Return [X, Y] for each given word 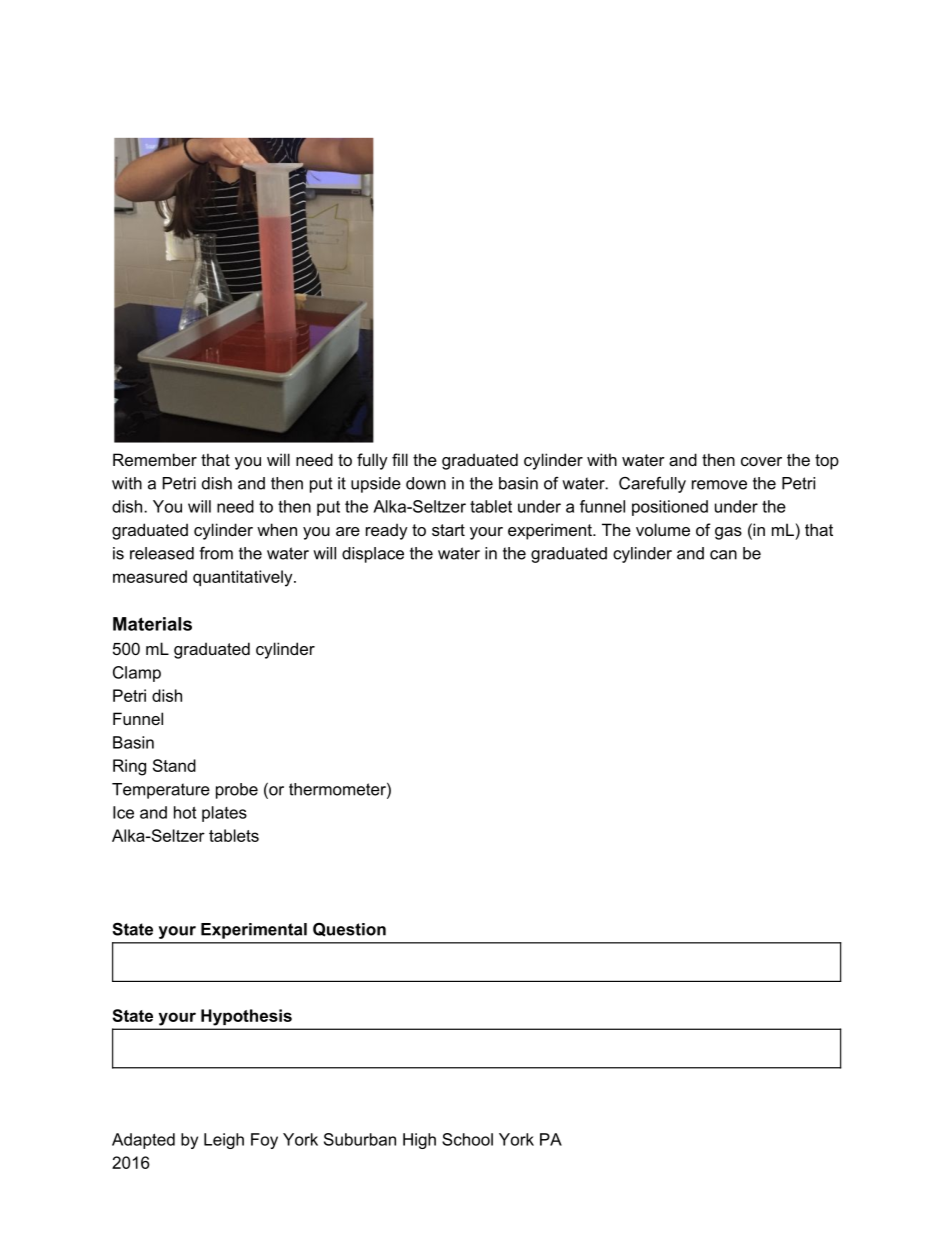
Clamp [137, 674]
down [426, 483]
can [723, 555]
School [467, 1139]
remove [719, 485]
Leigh [224, 1141]
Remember [155, 459]
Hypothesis [246, 1017]
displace [373, 555]
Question [349, 930]
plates [224, 814]
